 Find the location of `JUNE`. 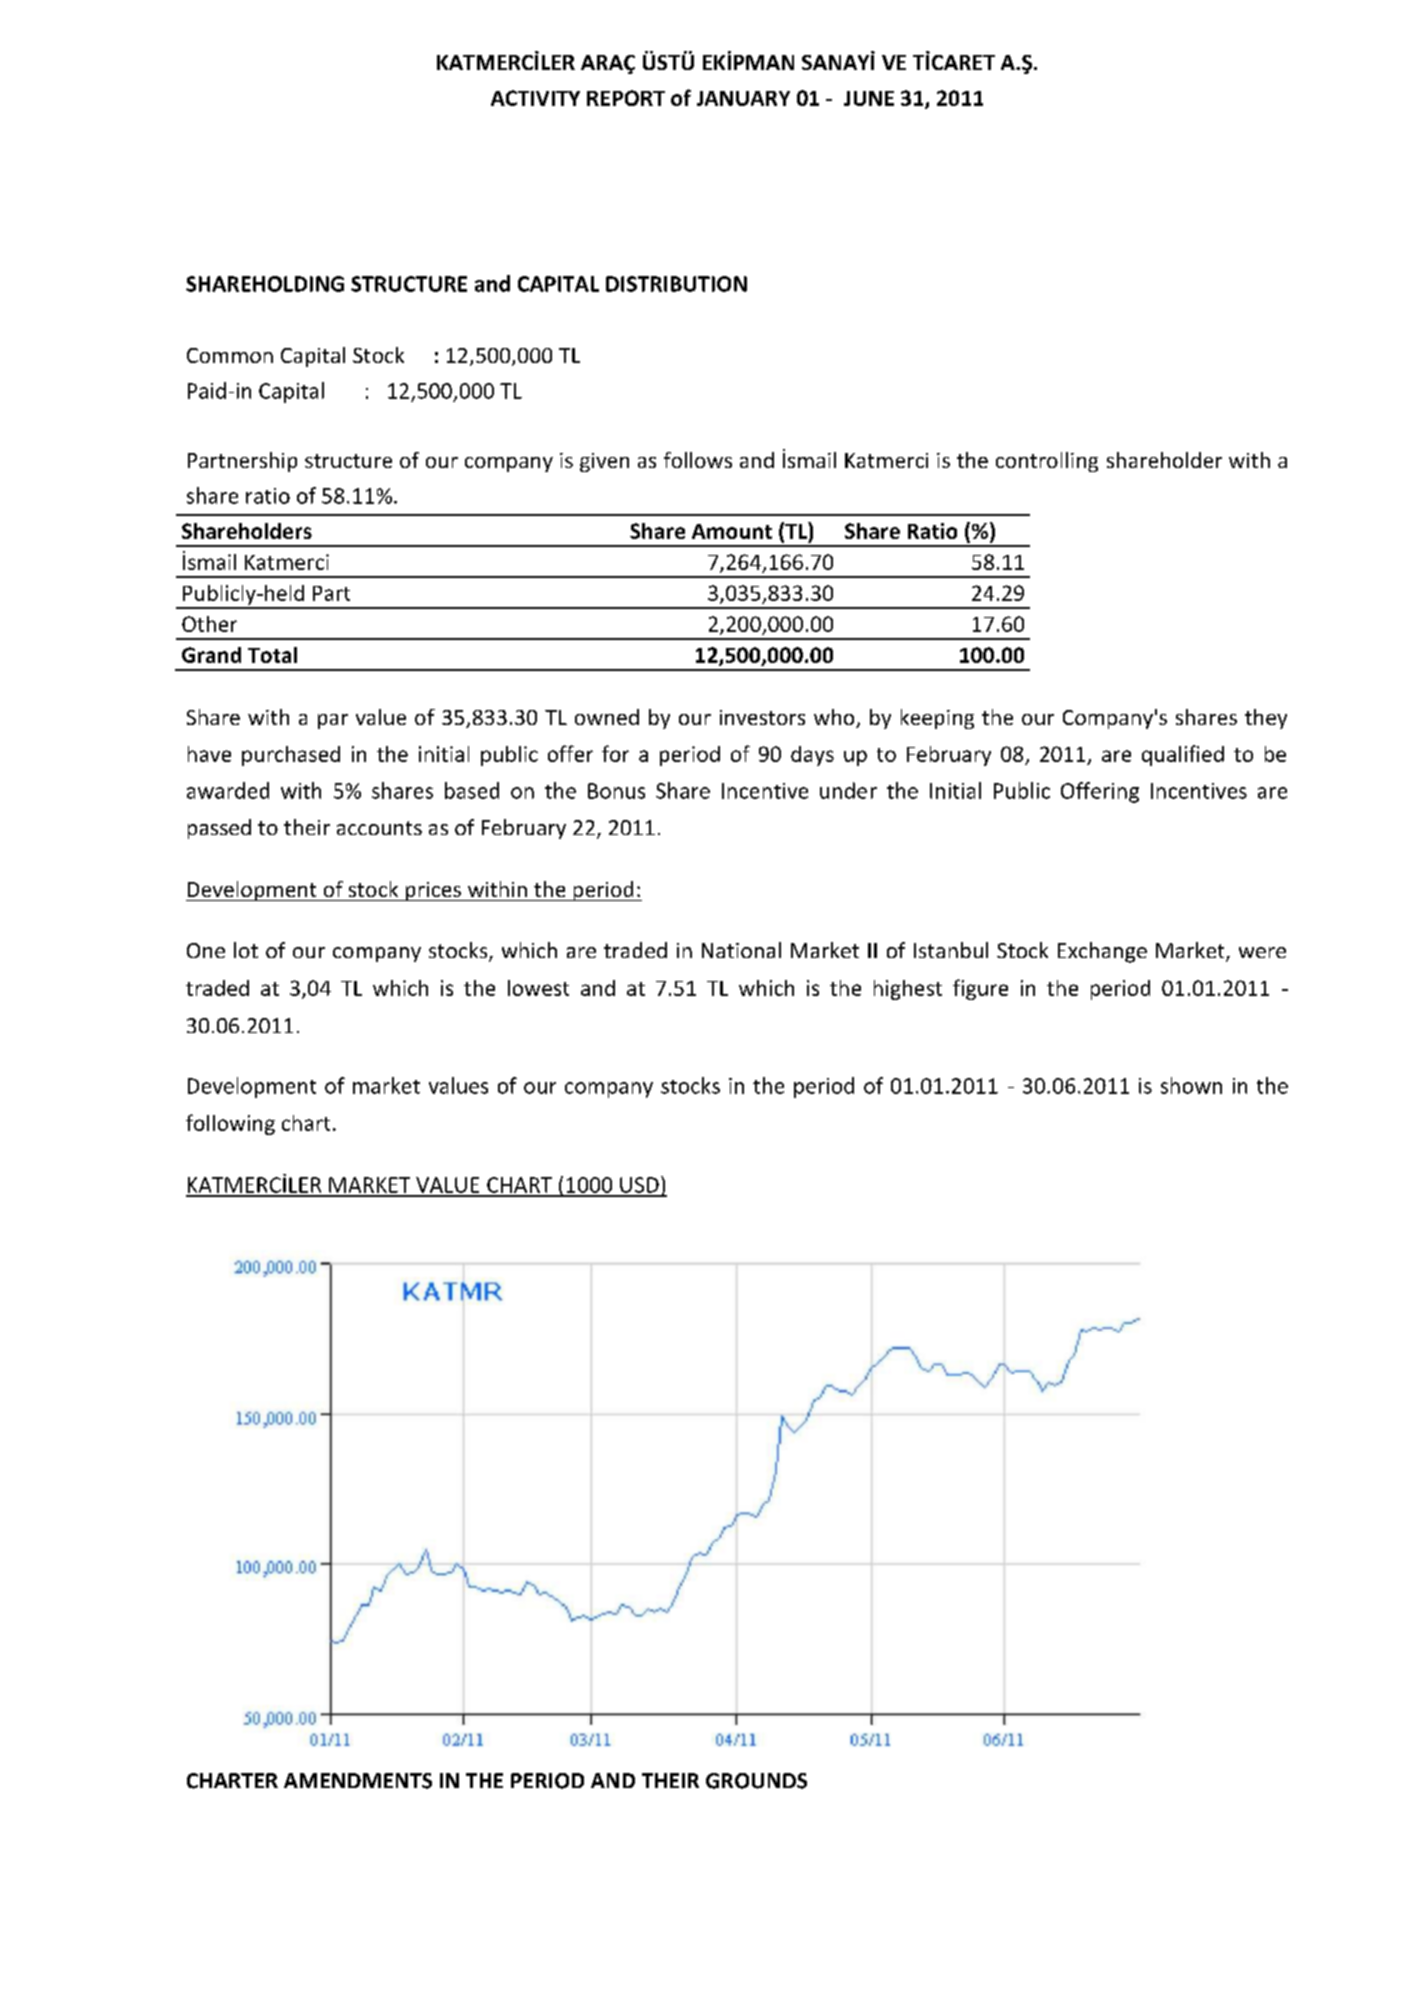

JUNE is located at coordinates (869, 98).
